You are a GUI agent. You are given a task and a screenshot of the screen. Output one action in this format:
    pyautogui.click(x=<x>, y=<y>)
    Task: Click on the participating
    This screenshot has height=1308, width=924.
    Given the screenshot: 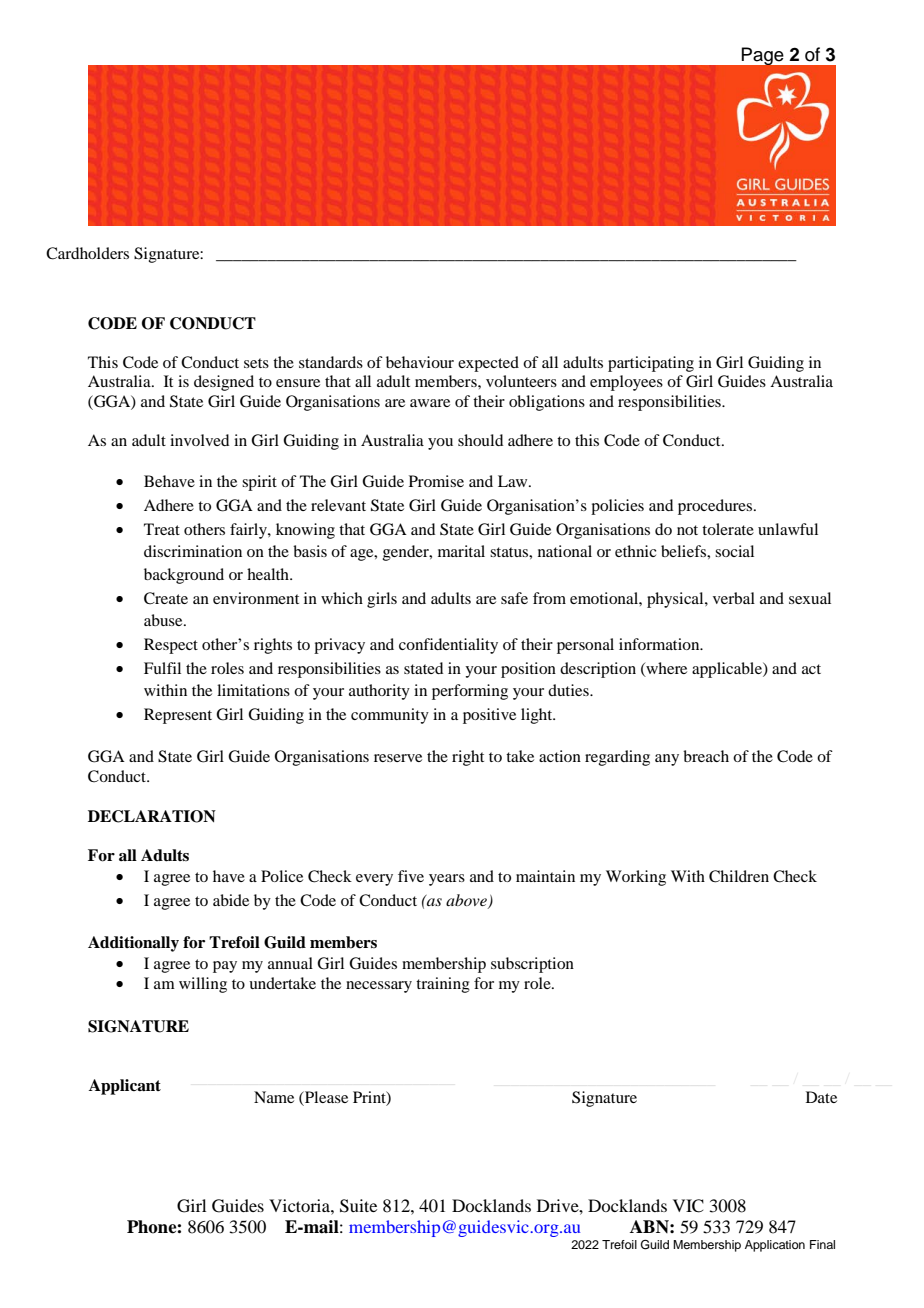 What is the action you would take?
    pyautogui.click(x=651, y=364)
